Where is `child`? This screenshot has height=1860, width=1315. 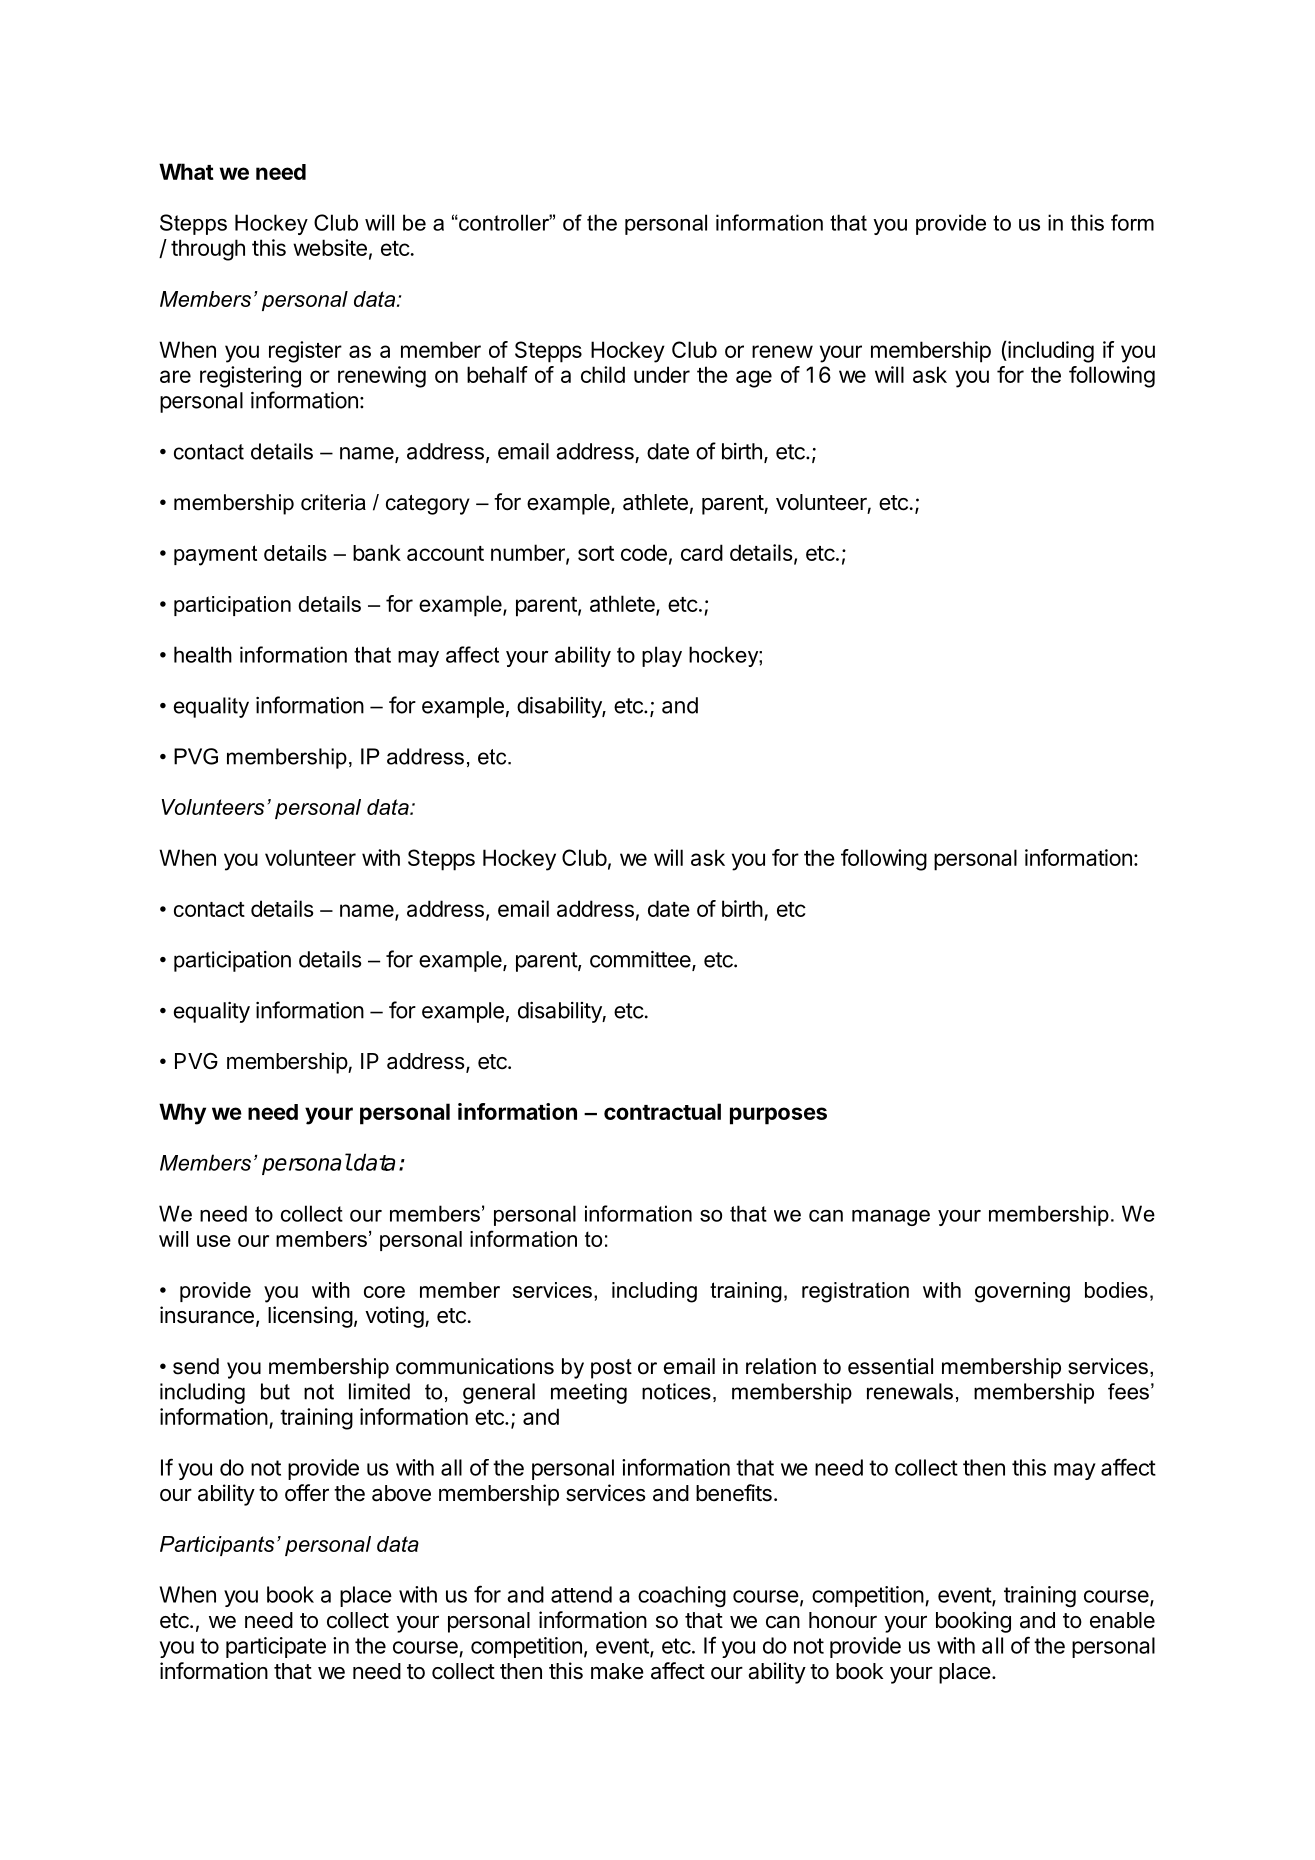
child is located at coordinates (603, 374).
